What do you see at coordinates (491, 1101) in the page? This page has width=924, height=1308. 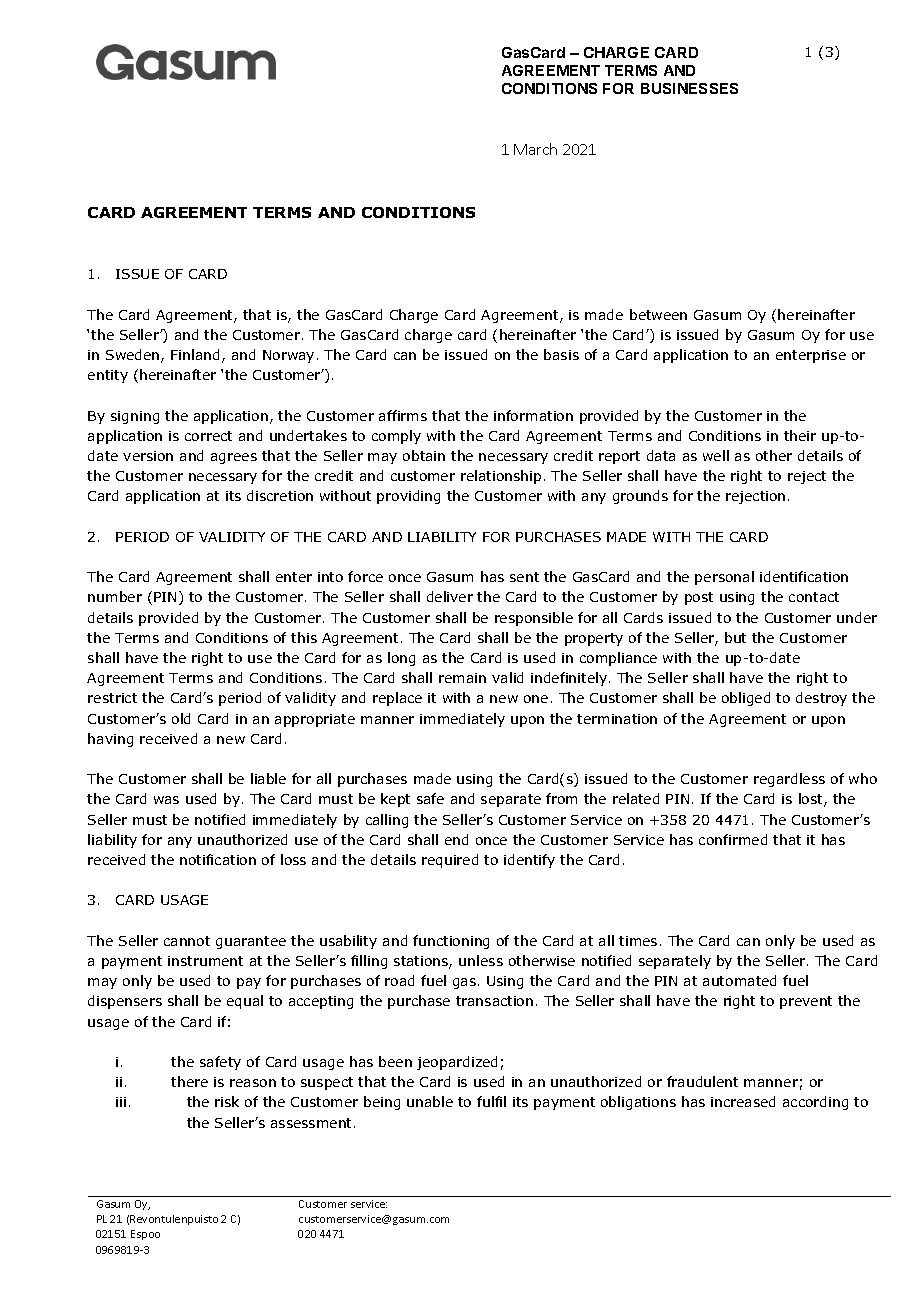 I see `fulfil` at bounding box center [491, 1101].
